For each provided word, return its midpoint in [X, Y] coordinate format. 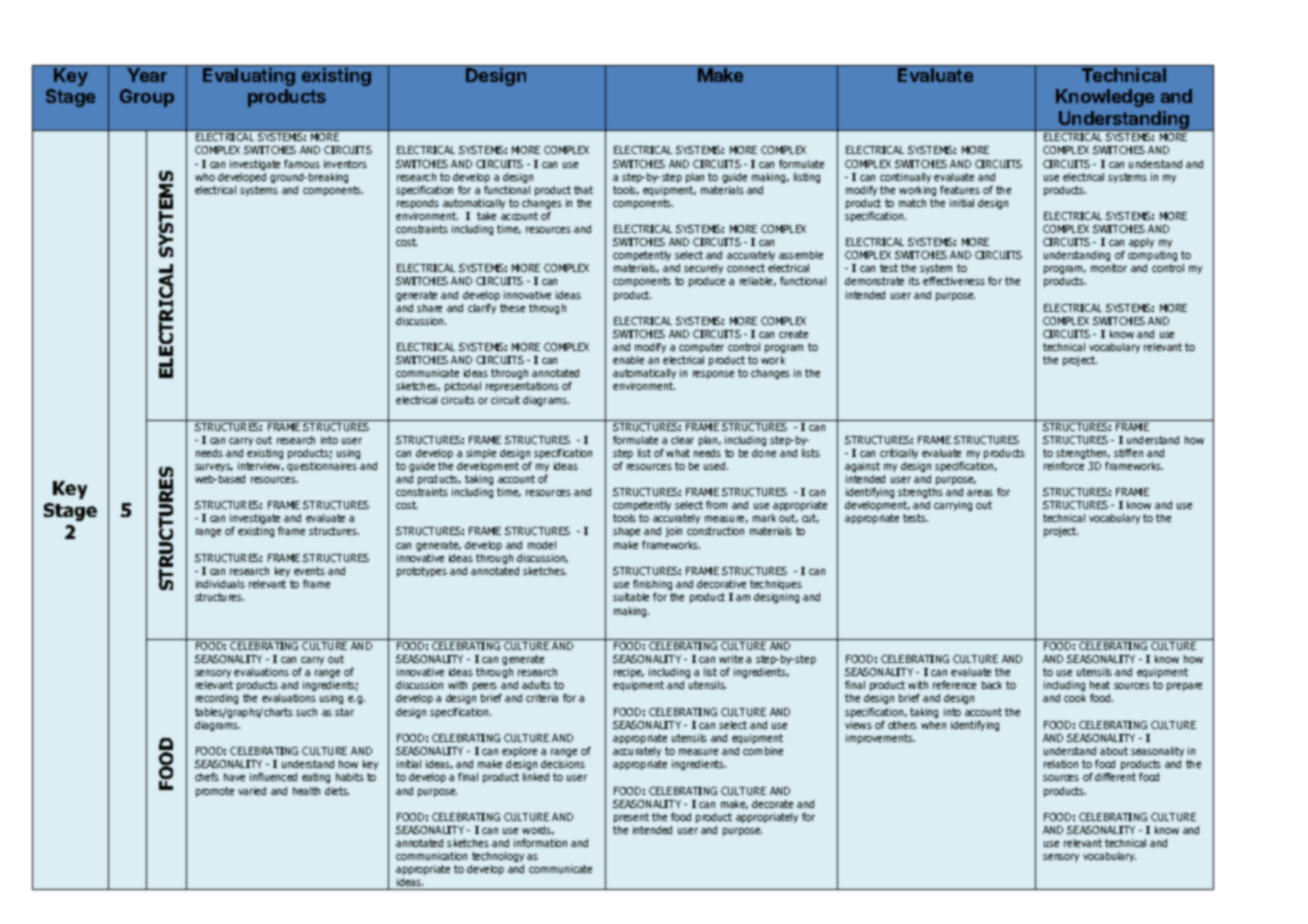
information [540, 843]
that [583, 190]
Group [147, 98]
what [678, 453]
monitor [1109, 268]
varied [252, 791]
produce [707, 282]
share [429, 308]
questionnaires [322, 467]
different [1115, 777]
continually [905, 178]
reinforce [1064, 466]
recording [217, 699]
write [731, 659]
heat [1100, 685]
